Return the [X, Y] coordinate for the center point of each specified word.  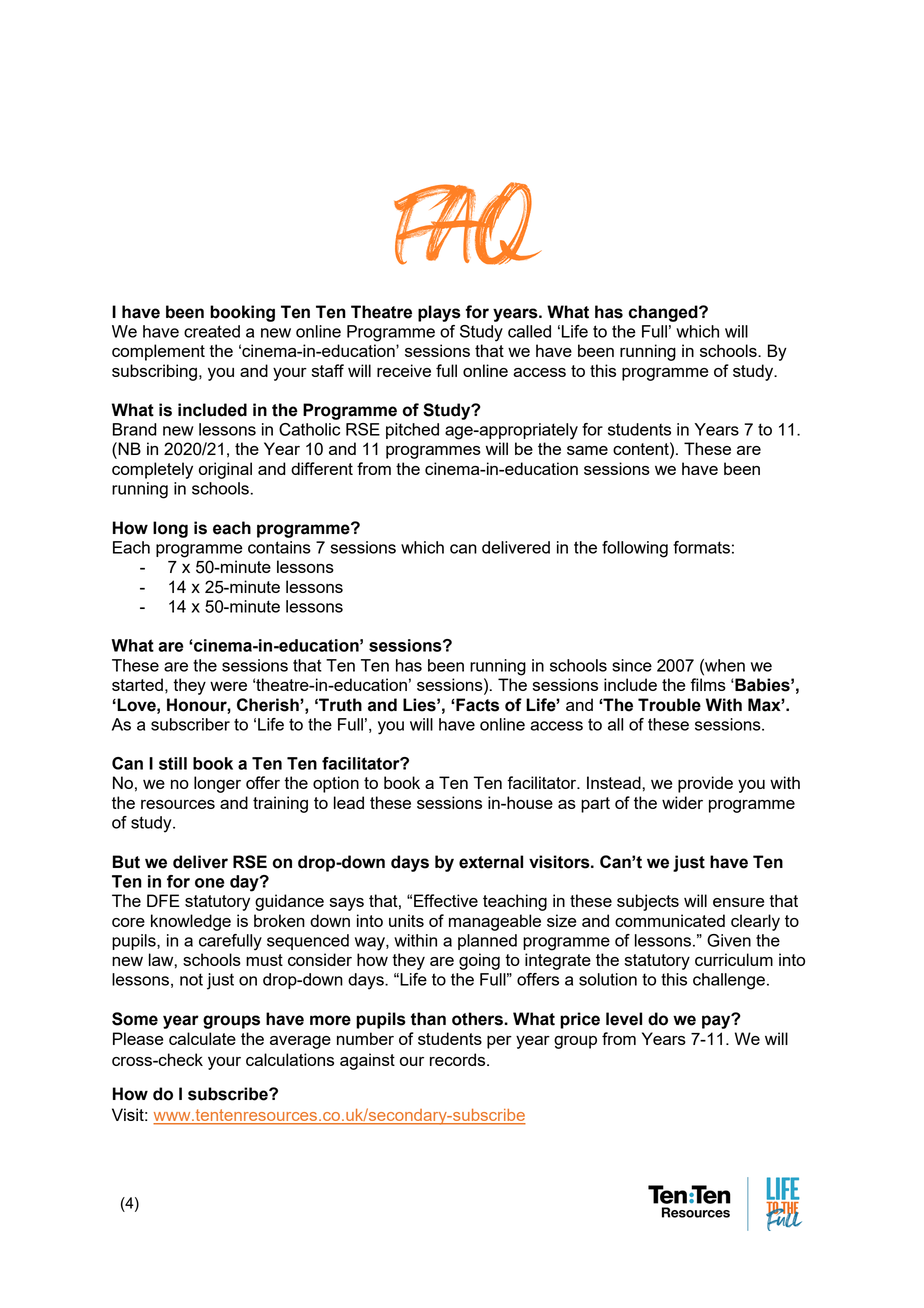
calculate [202, 1038]
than [428, 1019]
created [212, 331]
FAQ [467, 223]
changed [664, 313]
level [624, 1019]
